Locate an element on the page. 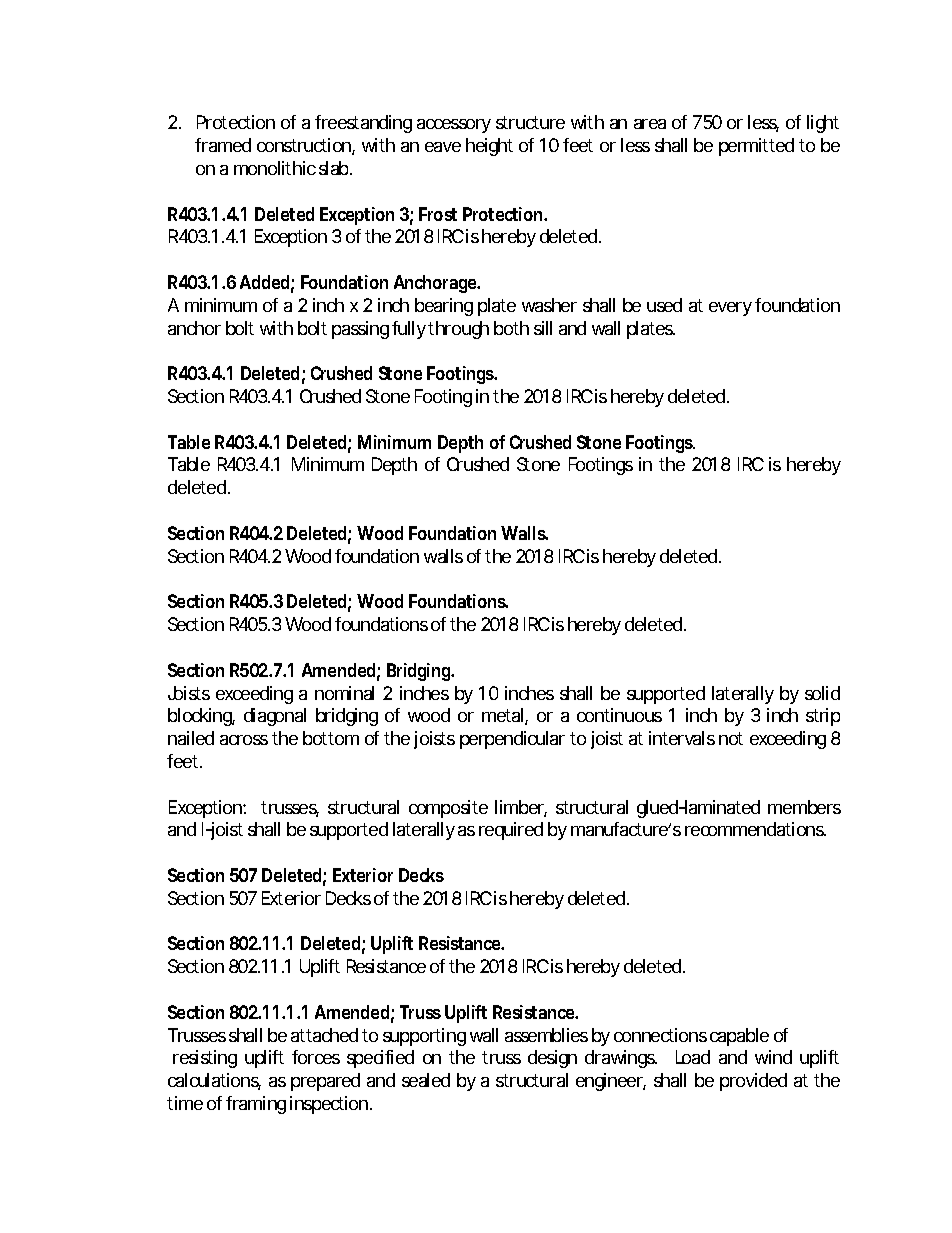 Image resolution: width=952 pixels, height=1233 pixels. design is located at coordinates (552, 1059).
